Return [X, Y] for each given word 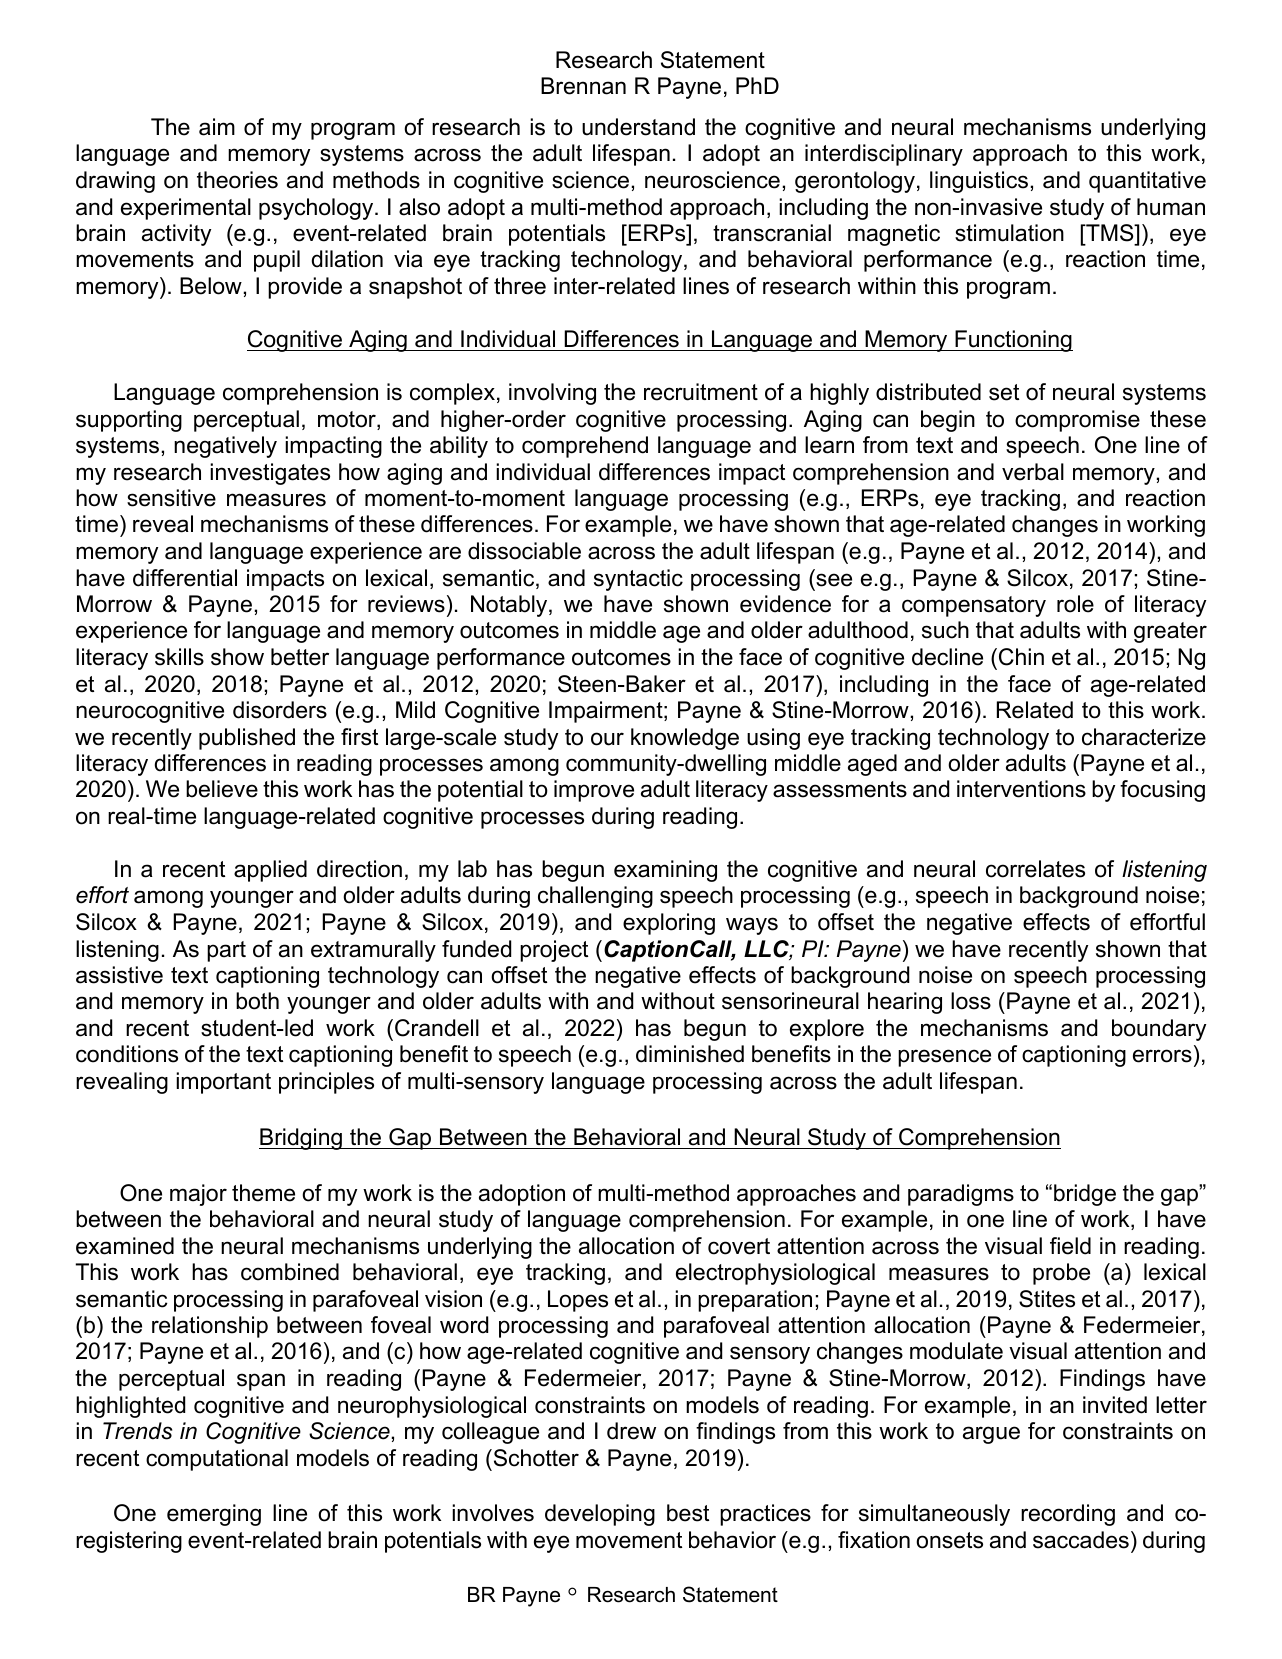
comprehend [585, 447]
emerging [214, 1515]
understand [638, 127]
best [688, 1513]
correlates [1035, 869]
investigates [270, 474]
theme [263, 1193]
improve [594, 791]
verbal [1033, 472]
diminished [690, 1054]
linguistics [979, 182]
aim [217, 127]
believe [222, 789]
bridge [1085, 1195]
